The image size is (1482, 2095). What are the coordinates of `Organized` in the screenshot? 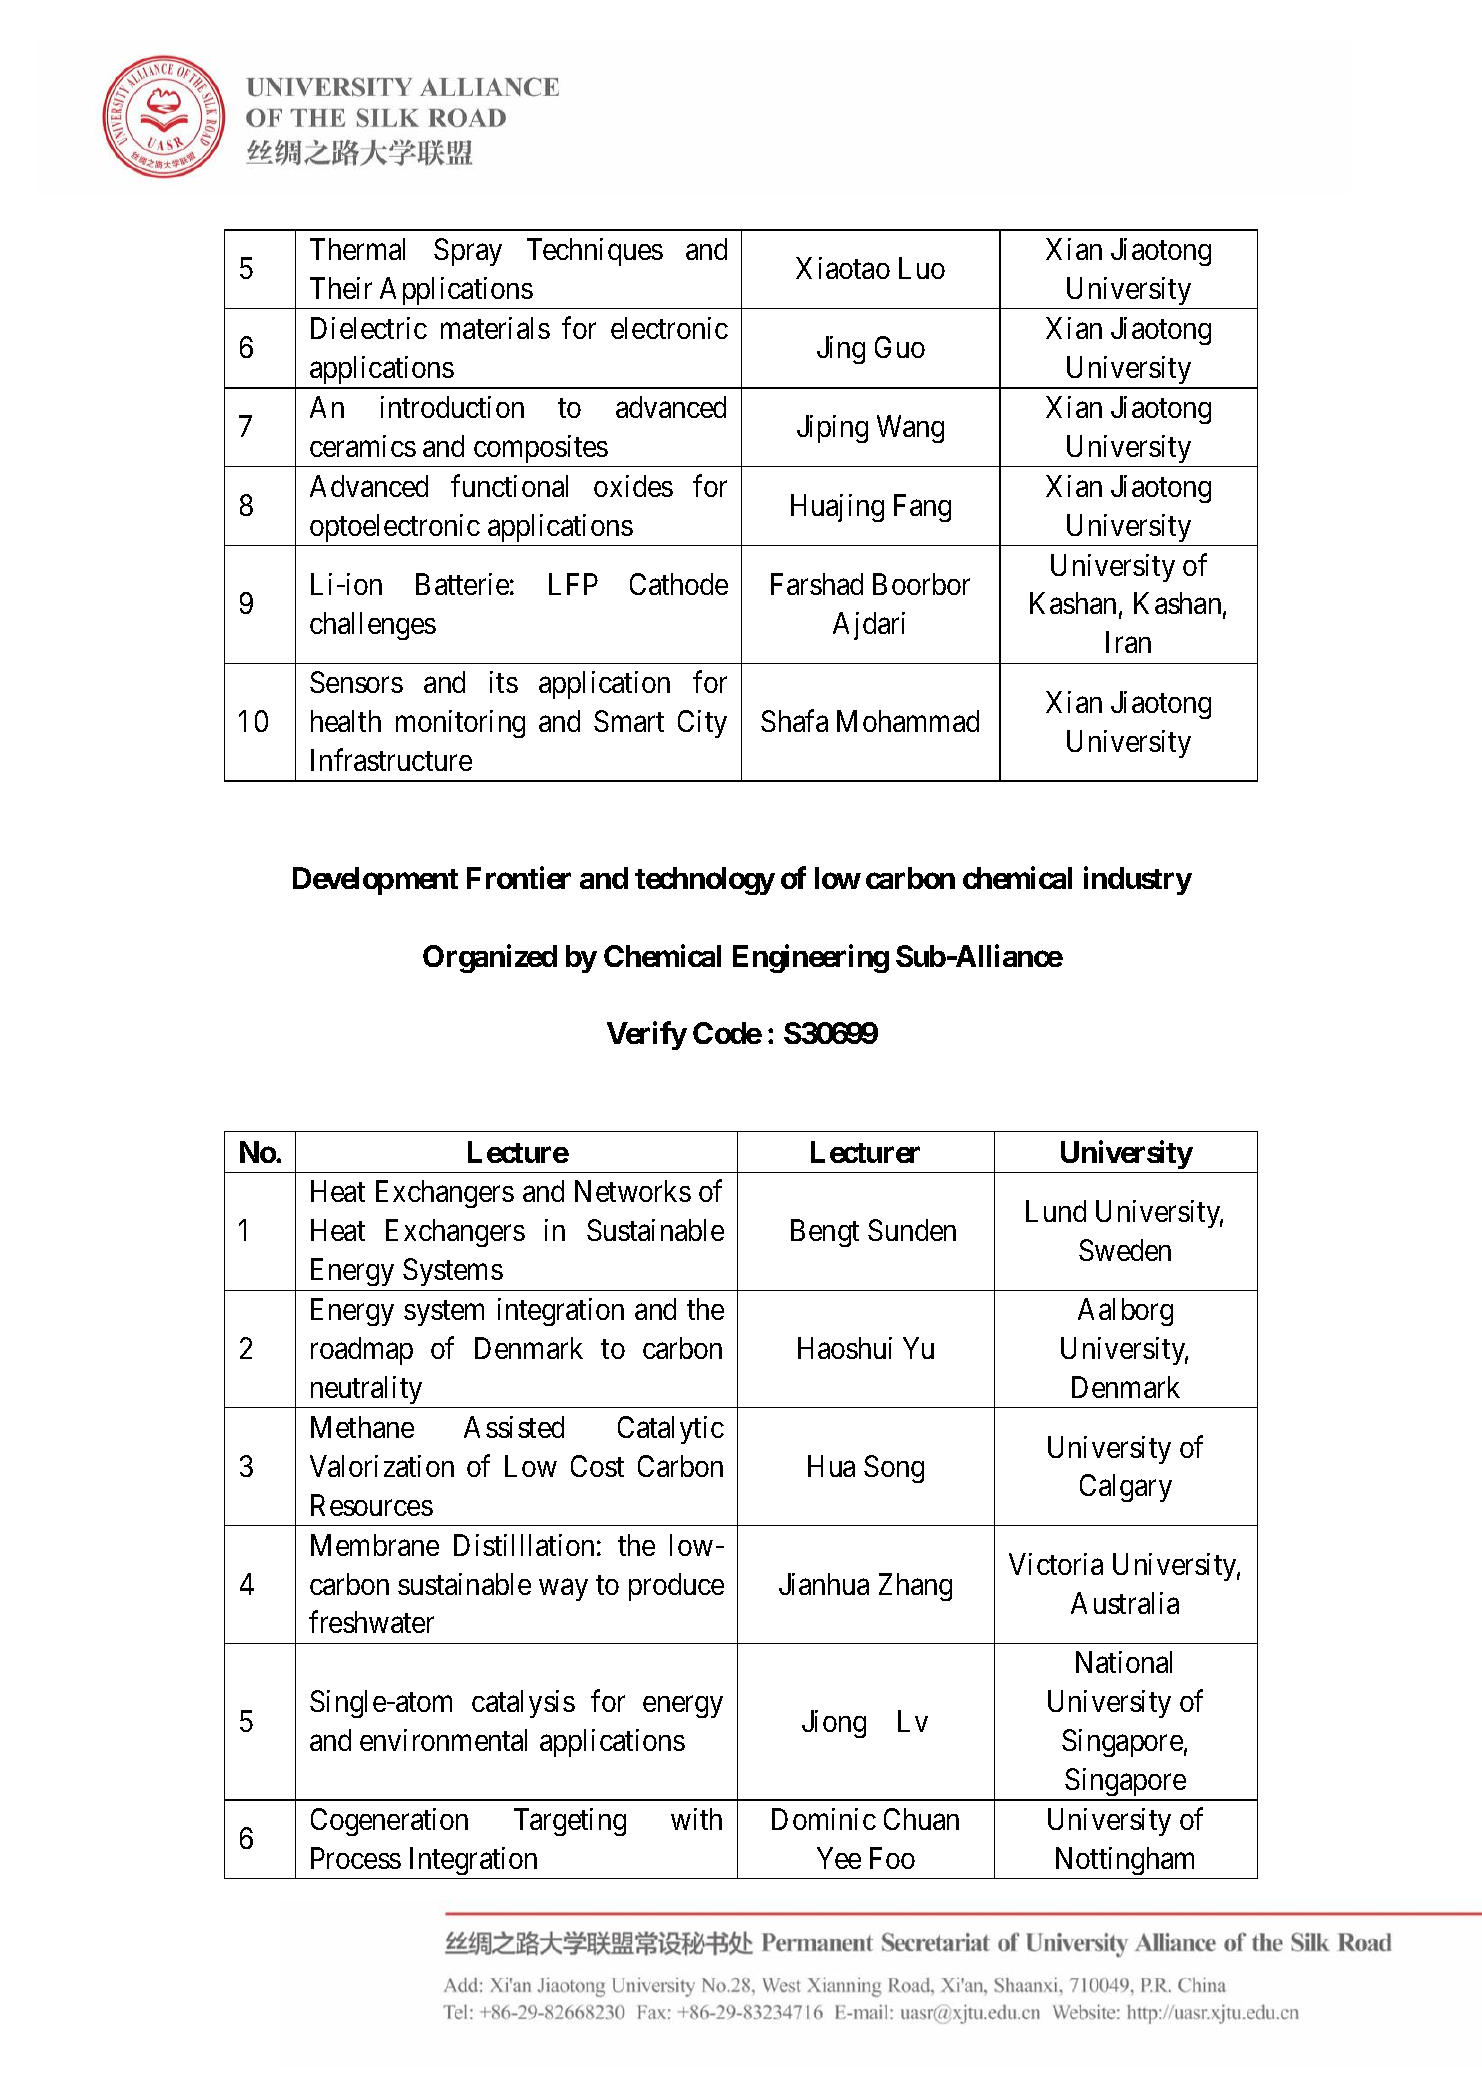 It's located at (490, 958).
